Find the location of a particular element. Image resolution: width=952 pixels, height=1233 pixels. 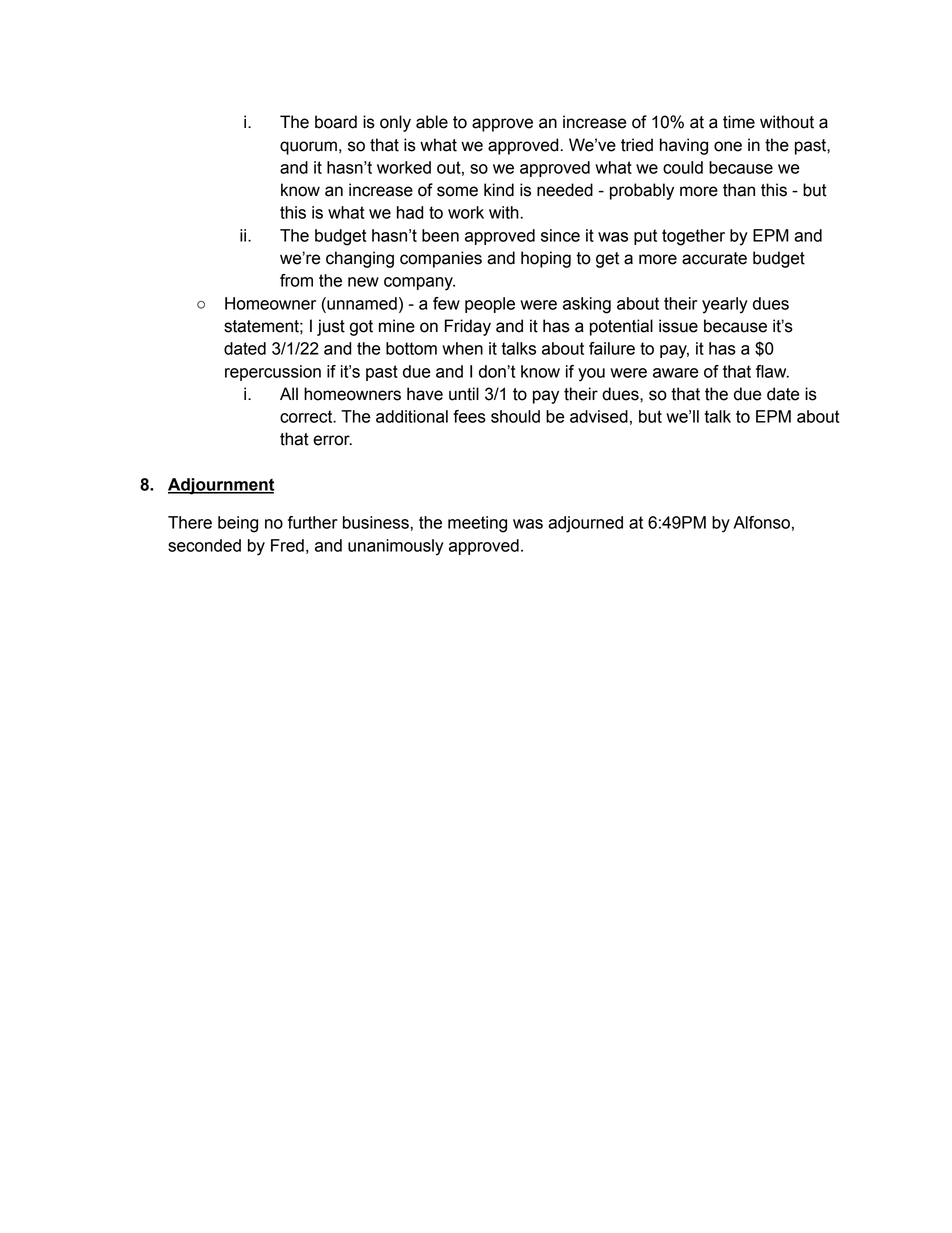

aware is located at coordinates (676, 373).
